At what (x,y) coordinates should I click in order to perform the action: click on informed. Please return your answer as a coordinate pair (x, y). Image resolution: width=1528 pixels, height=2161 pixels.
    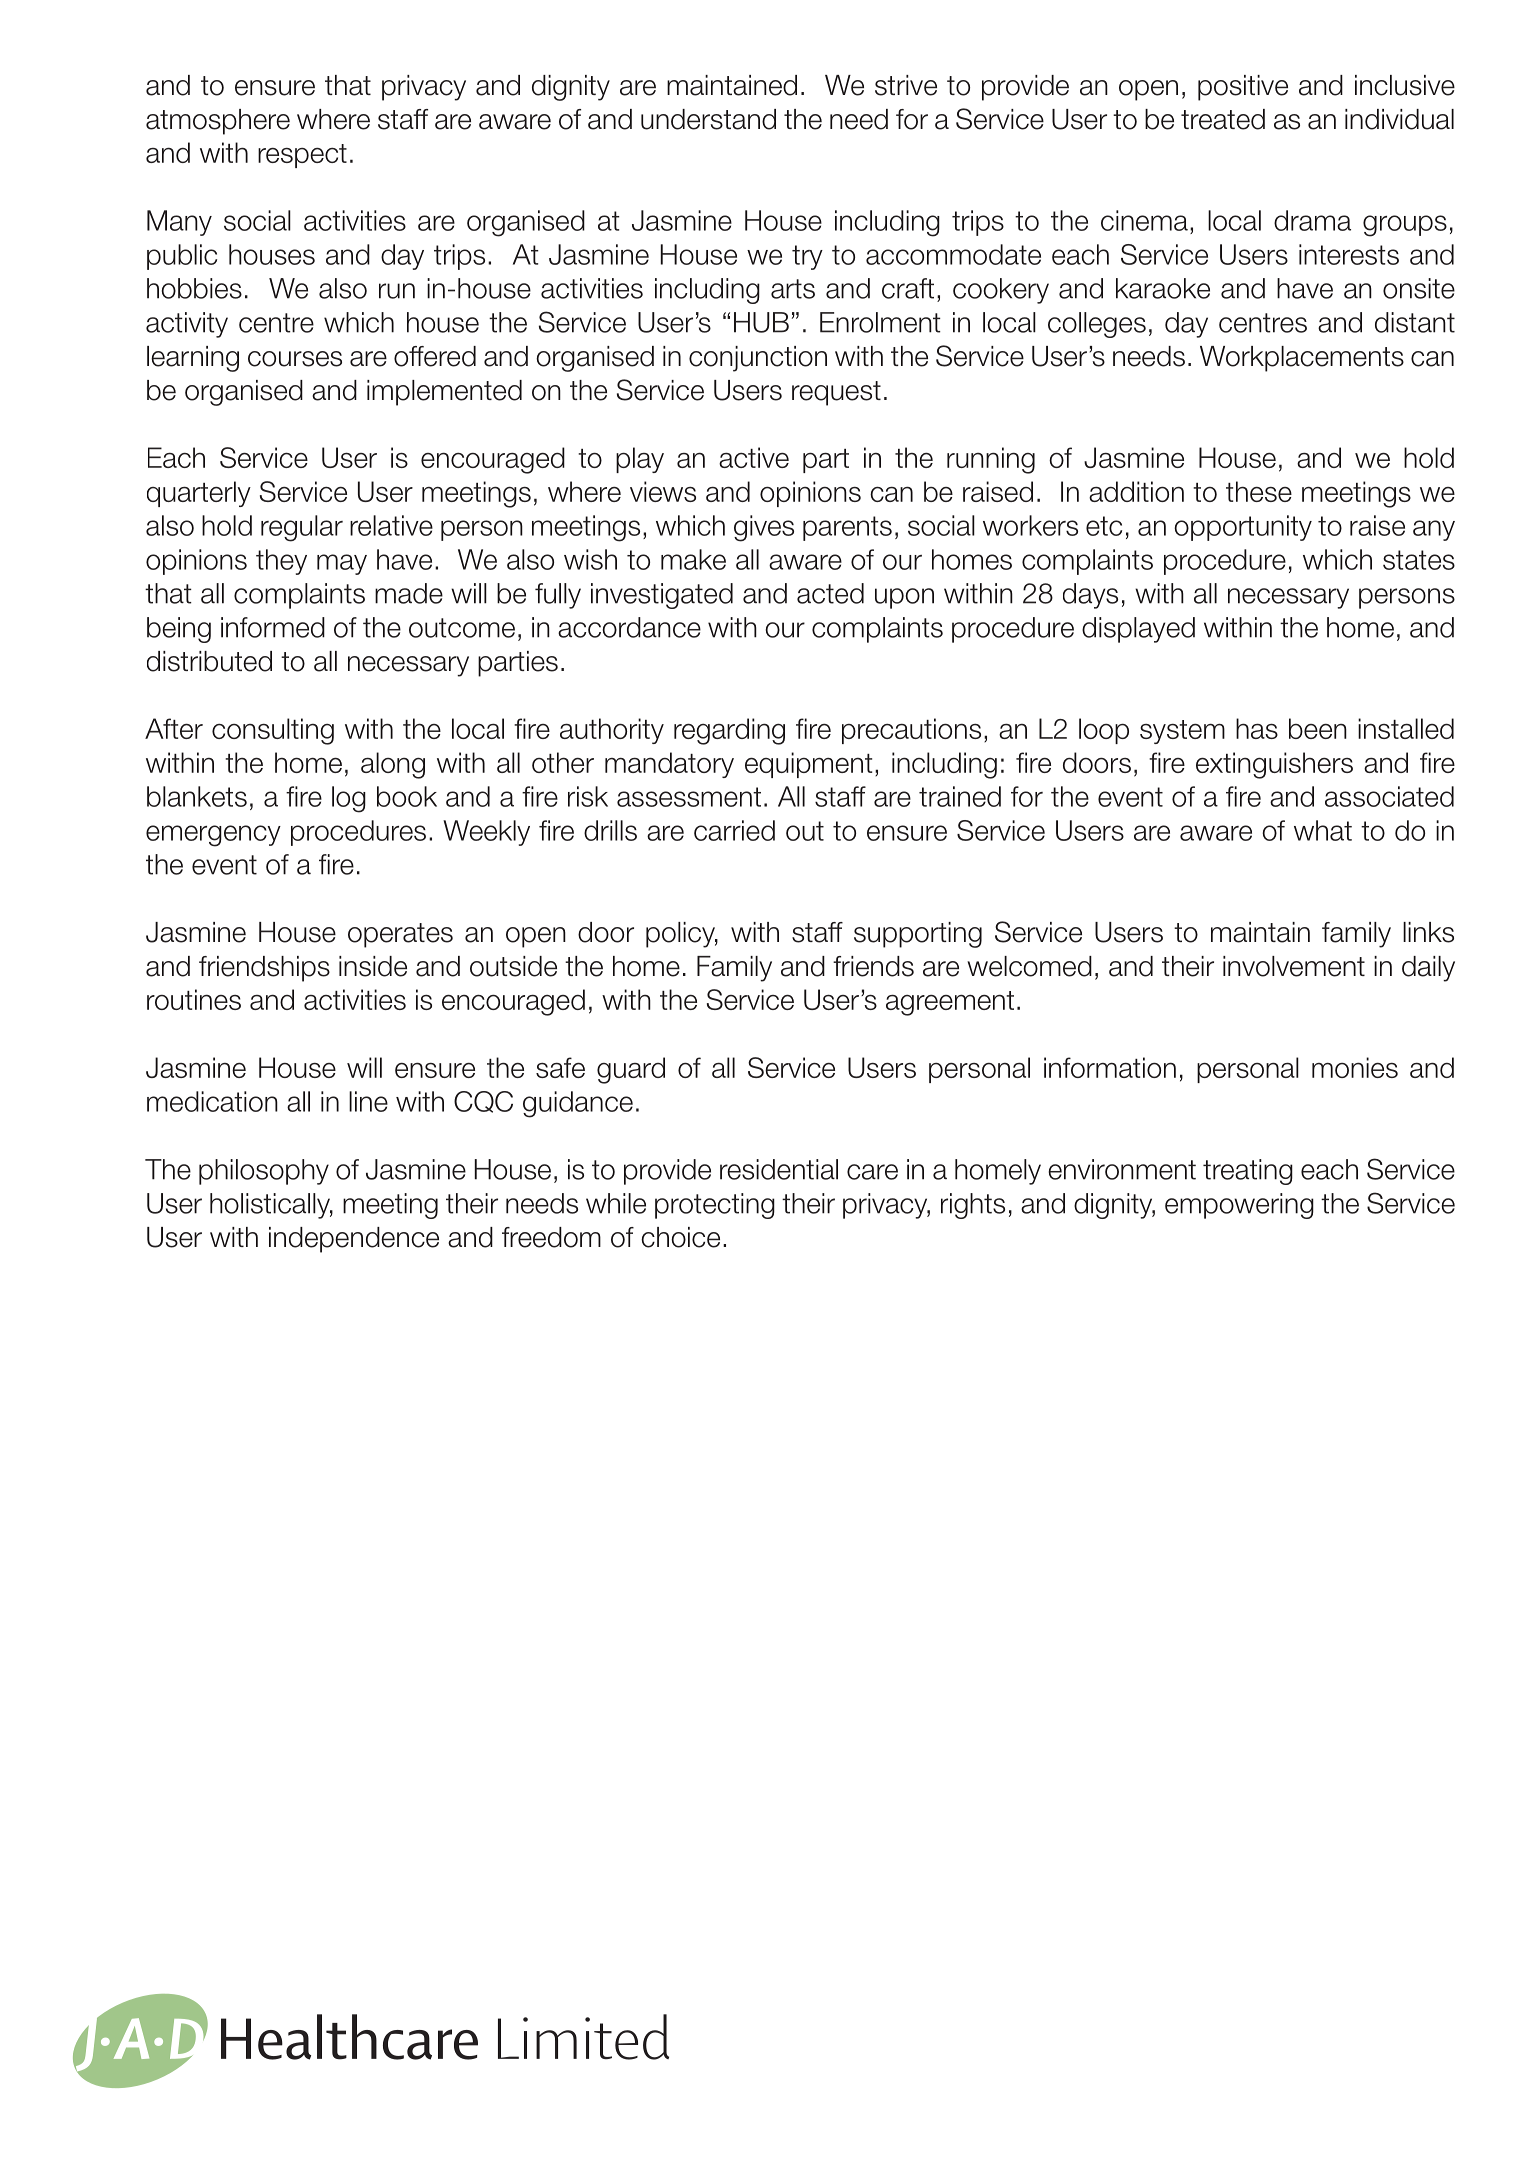
    Looking at the image, I should click on (273, 627).
